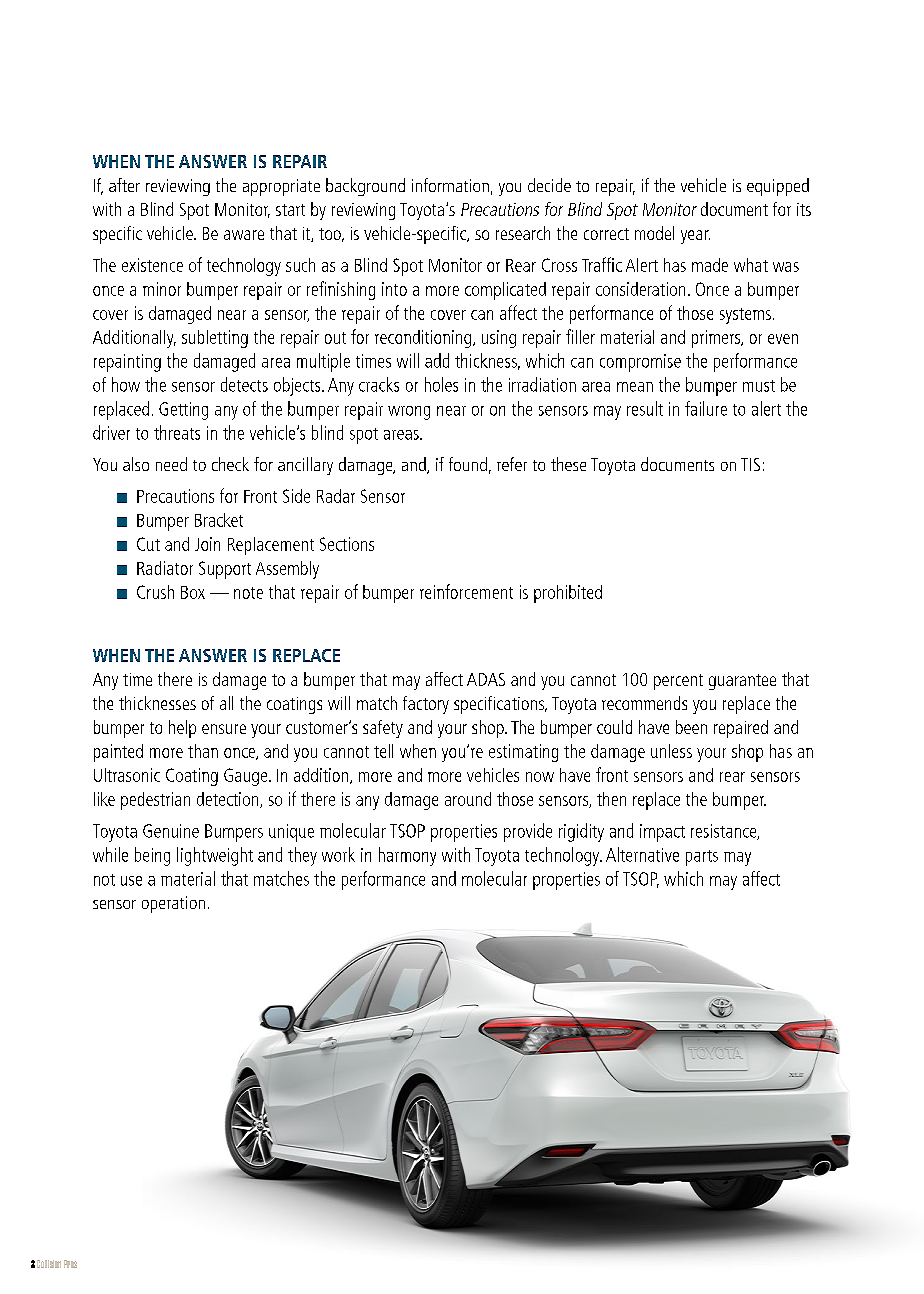 This screenshot has height=1294, width=924. Describe the element at coordinates (338, 854) in the screenshot. I see `work` at that location.
